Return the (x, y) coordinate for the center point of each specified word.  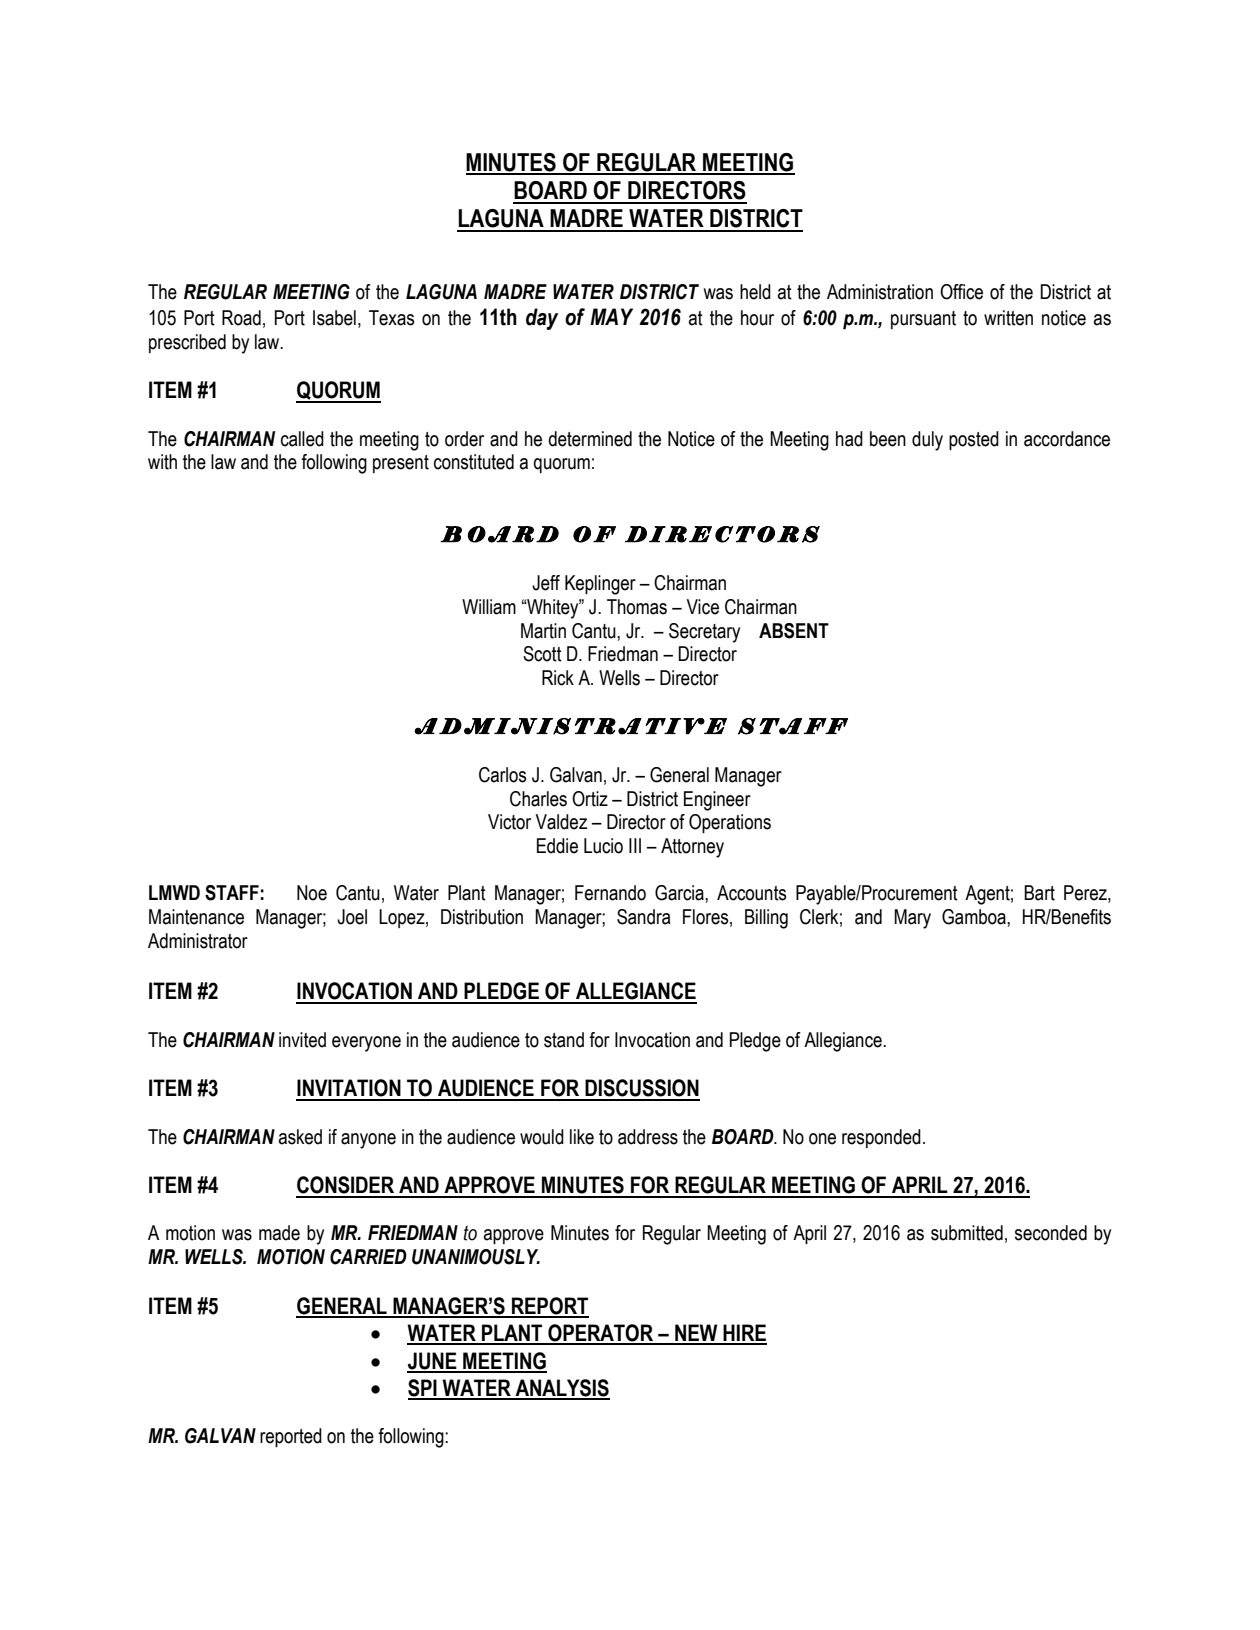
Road (241, 318)
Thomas (637, 607)
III (635, 845)
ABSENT (794, 631)
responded (881, 1138)
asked (300, 1137)
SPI (423, 1389)
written (1008, 318)
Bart (1039, 893)
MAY (611, 316)
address (648, 1137)
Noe (312, 893)
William (489, 607)
